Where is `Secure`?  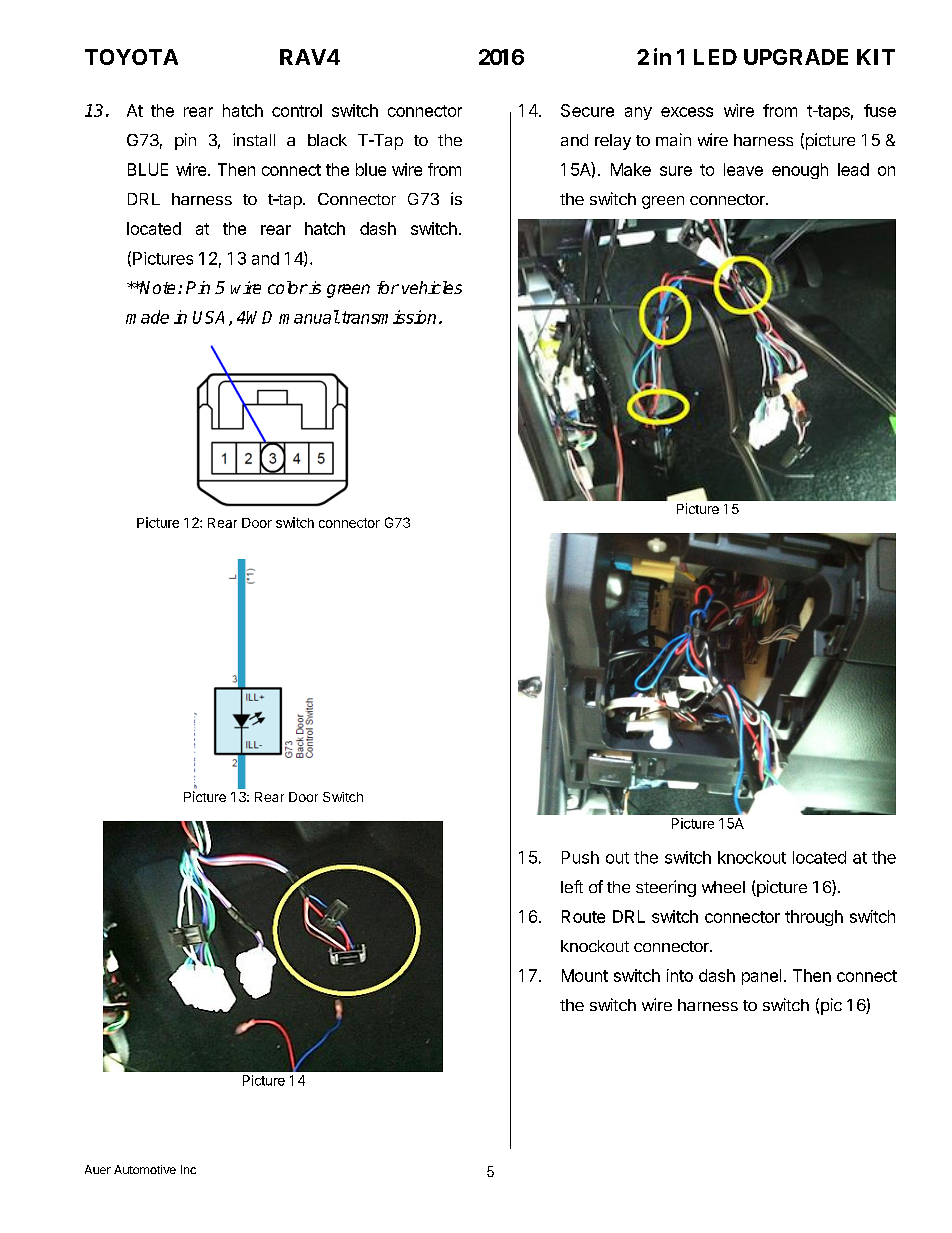
Secure is located at coordinates (587, 110).
